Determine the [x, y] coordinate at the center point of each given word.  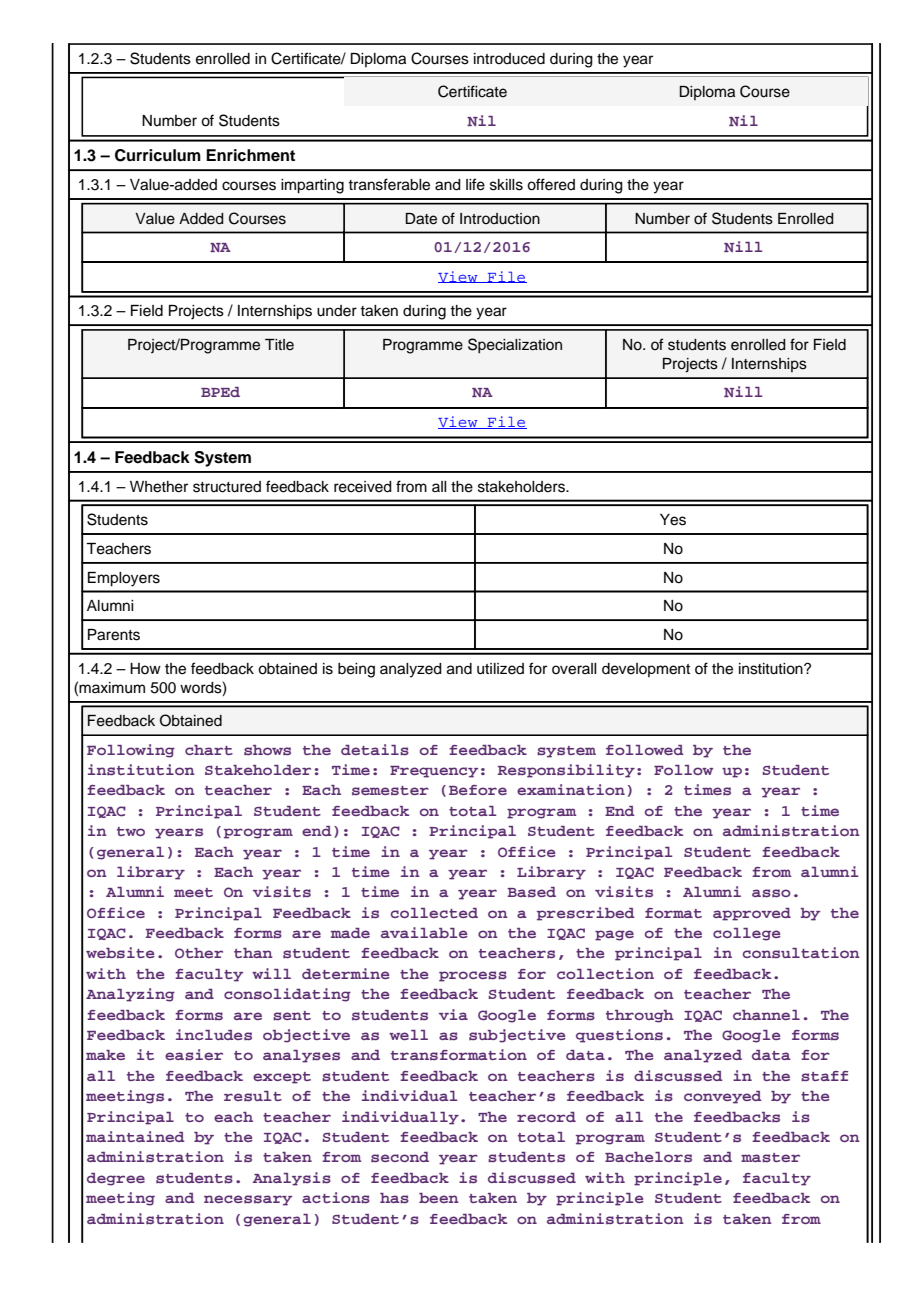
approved [752, 914]
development [646, 670]
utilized [500, 669]
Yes [673, 520]
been [439, 1198]
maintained [135, 1136]
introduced [509, 59]
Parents [114, 635]
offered [551, 184]
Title [279, 345]
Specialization [515, 346]
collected [434, 913]
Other [199, 953]
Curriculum [158, 155]
